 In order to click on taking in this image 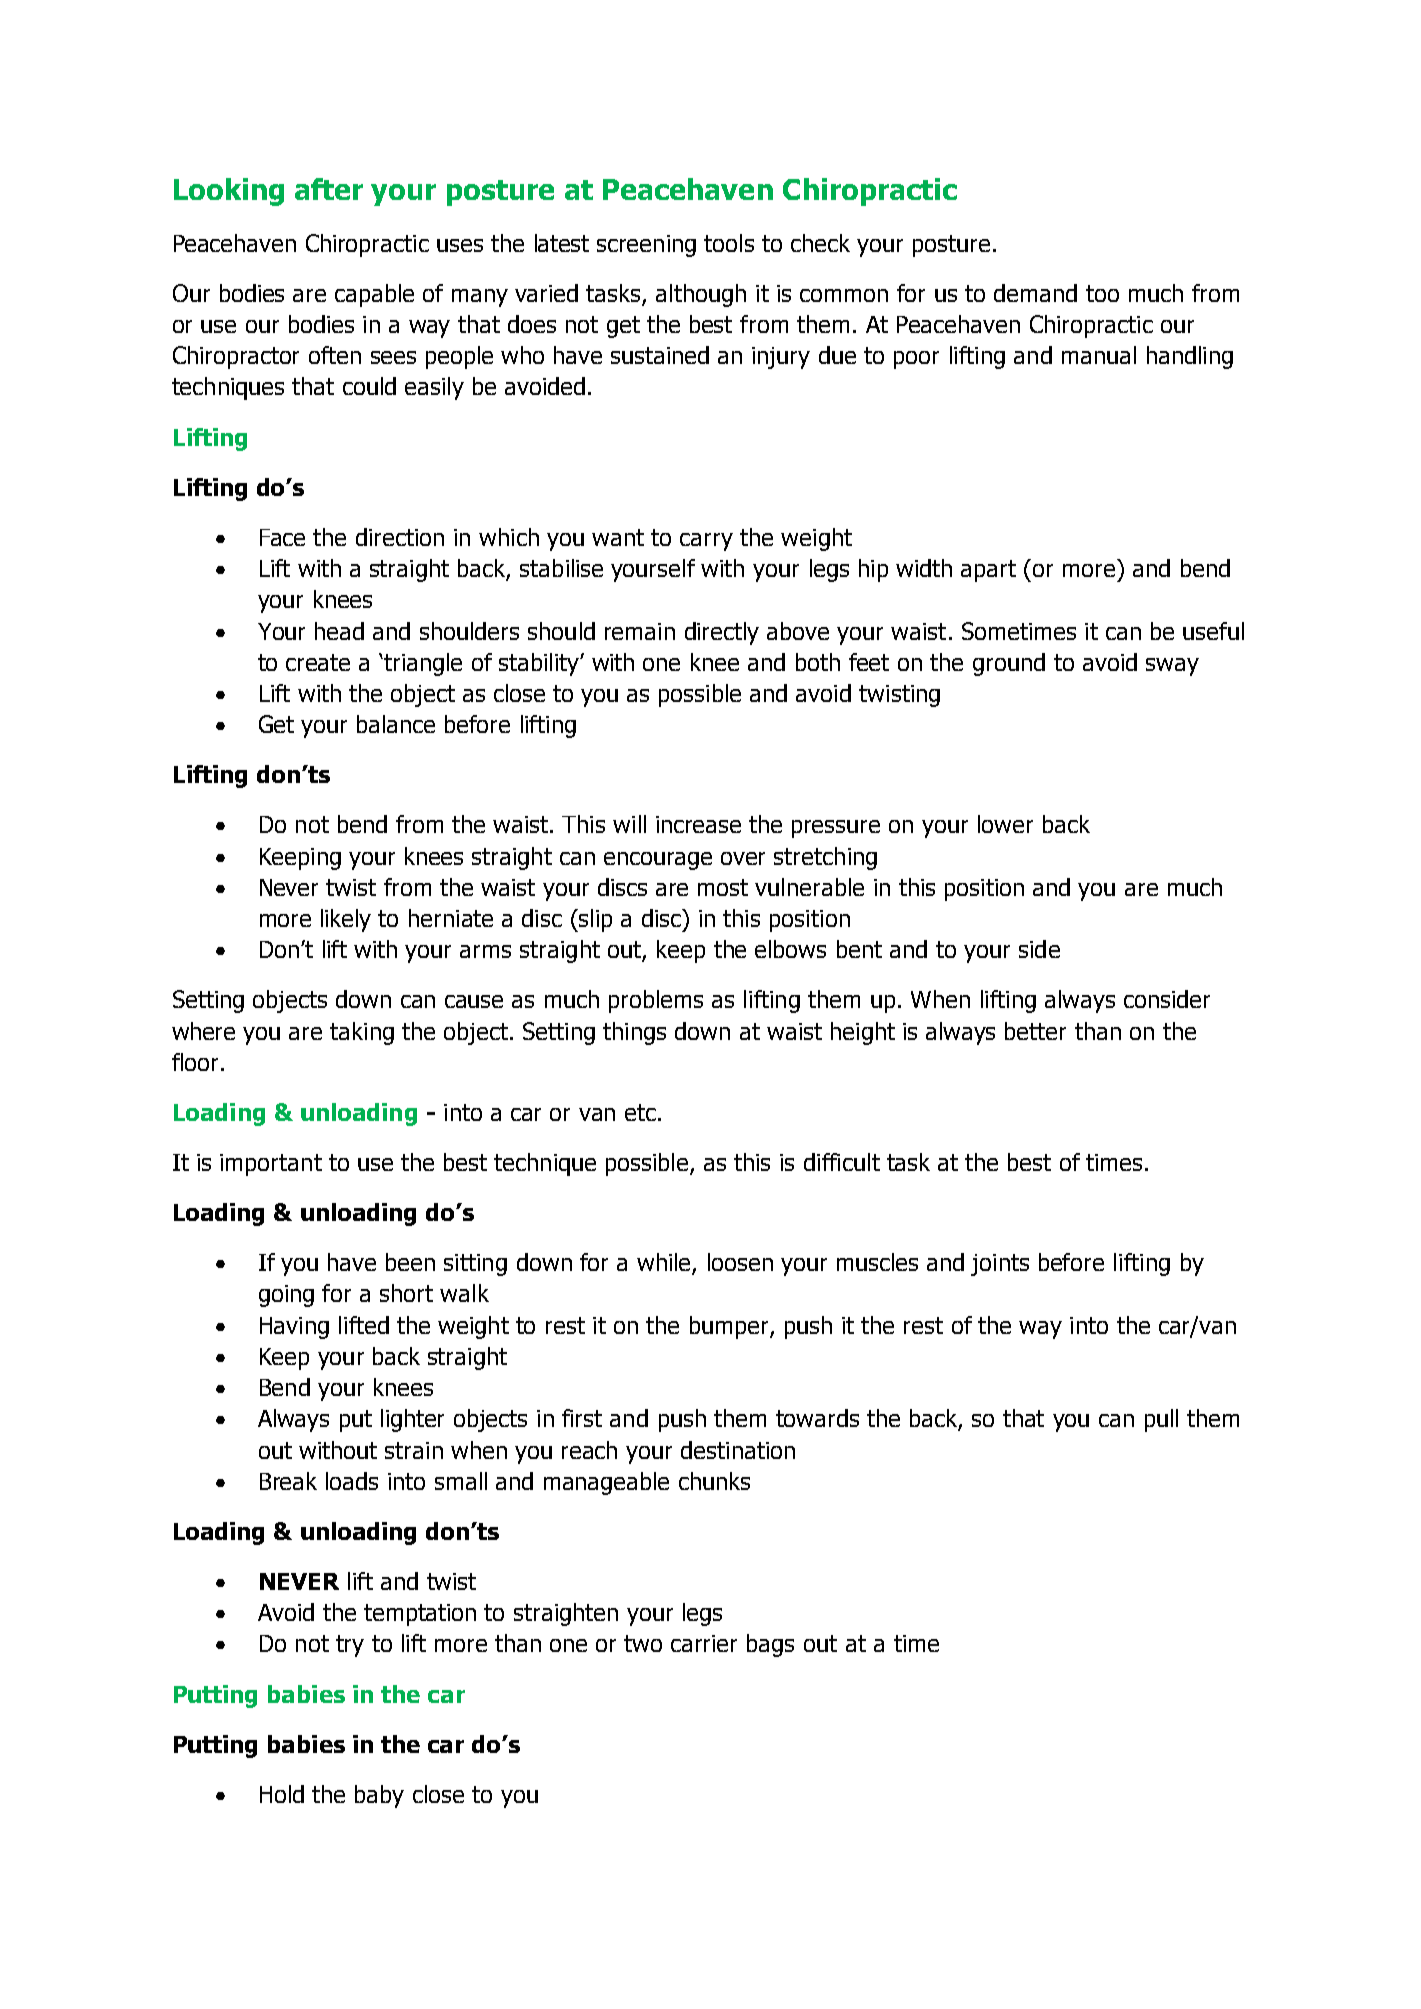, I will do `click(362, 1033)`.
